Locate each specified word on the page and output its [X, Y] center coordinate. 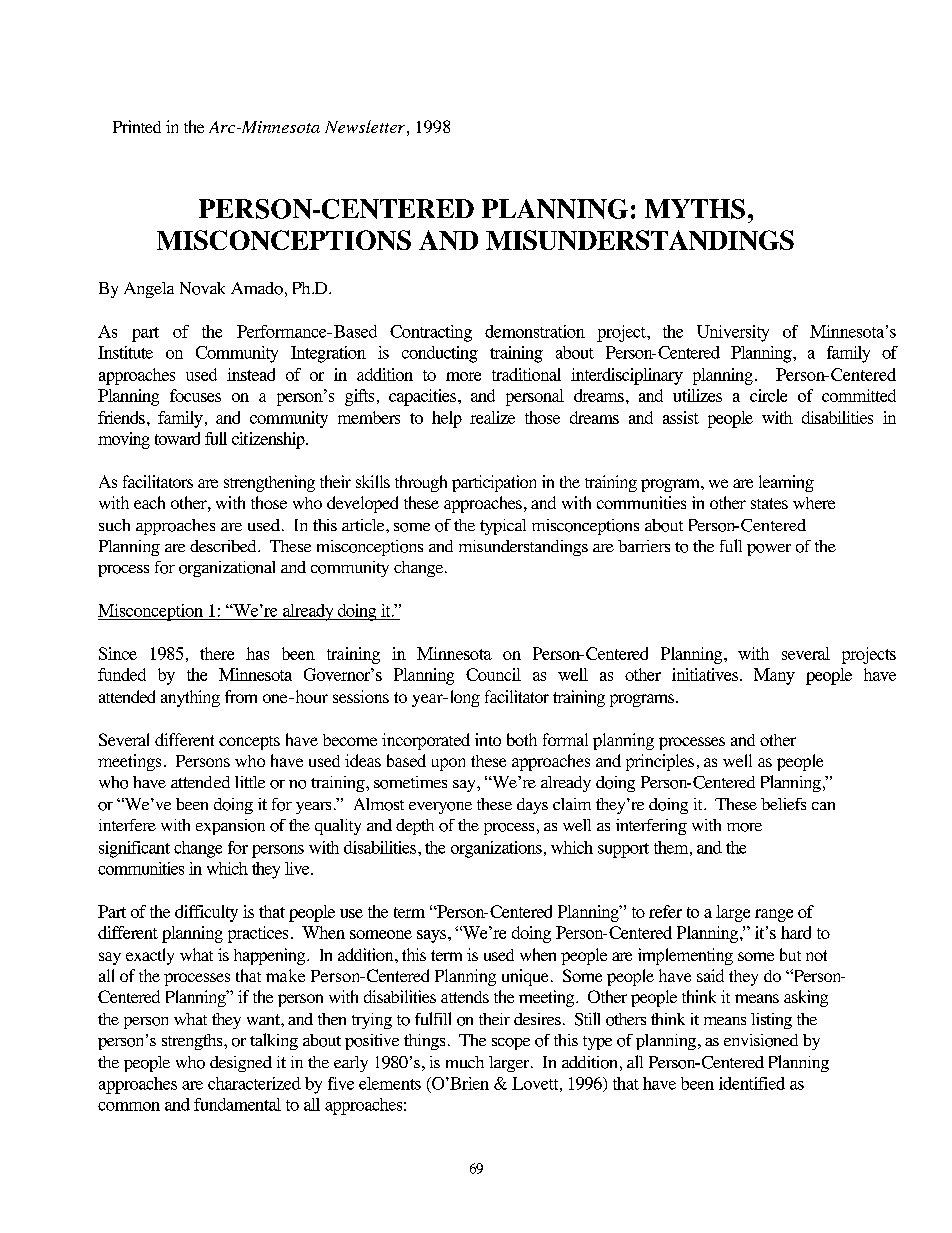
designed [241, 1064]
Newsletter [365, 126]
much [465, 1062]
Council [493, 674]
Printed [137, 126]
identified [752, 1083]
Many [774, 676]
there [217, 653]
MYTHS [695, 209]
